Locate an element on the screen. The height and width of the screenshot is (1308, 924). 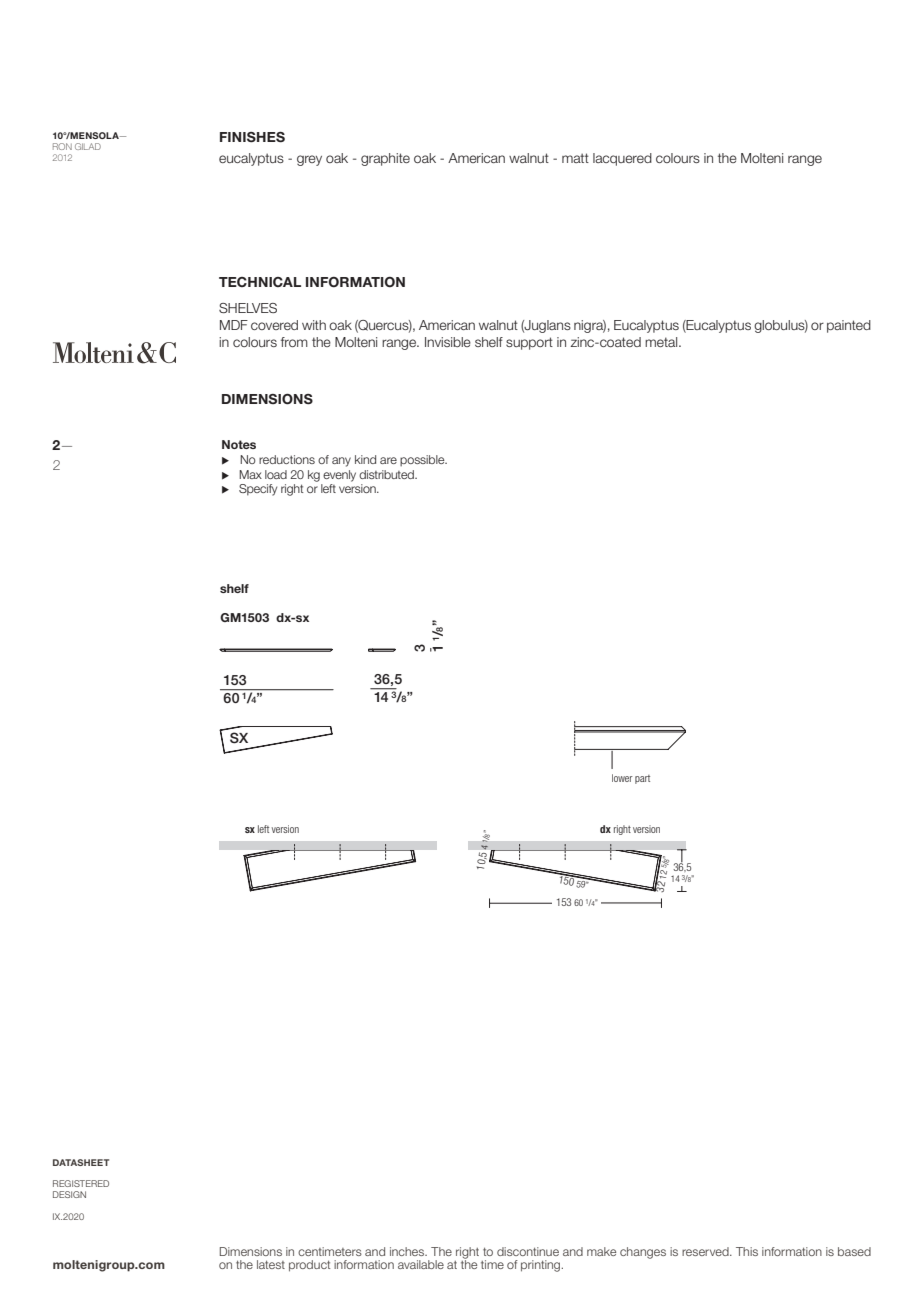
This is located at coordinates (747, 1251).
